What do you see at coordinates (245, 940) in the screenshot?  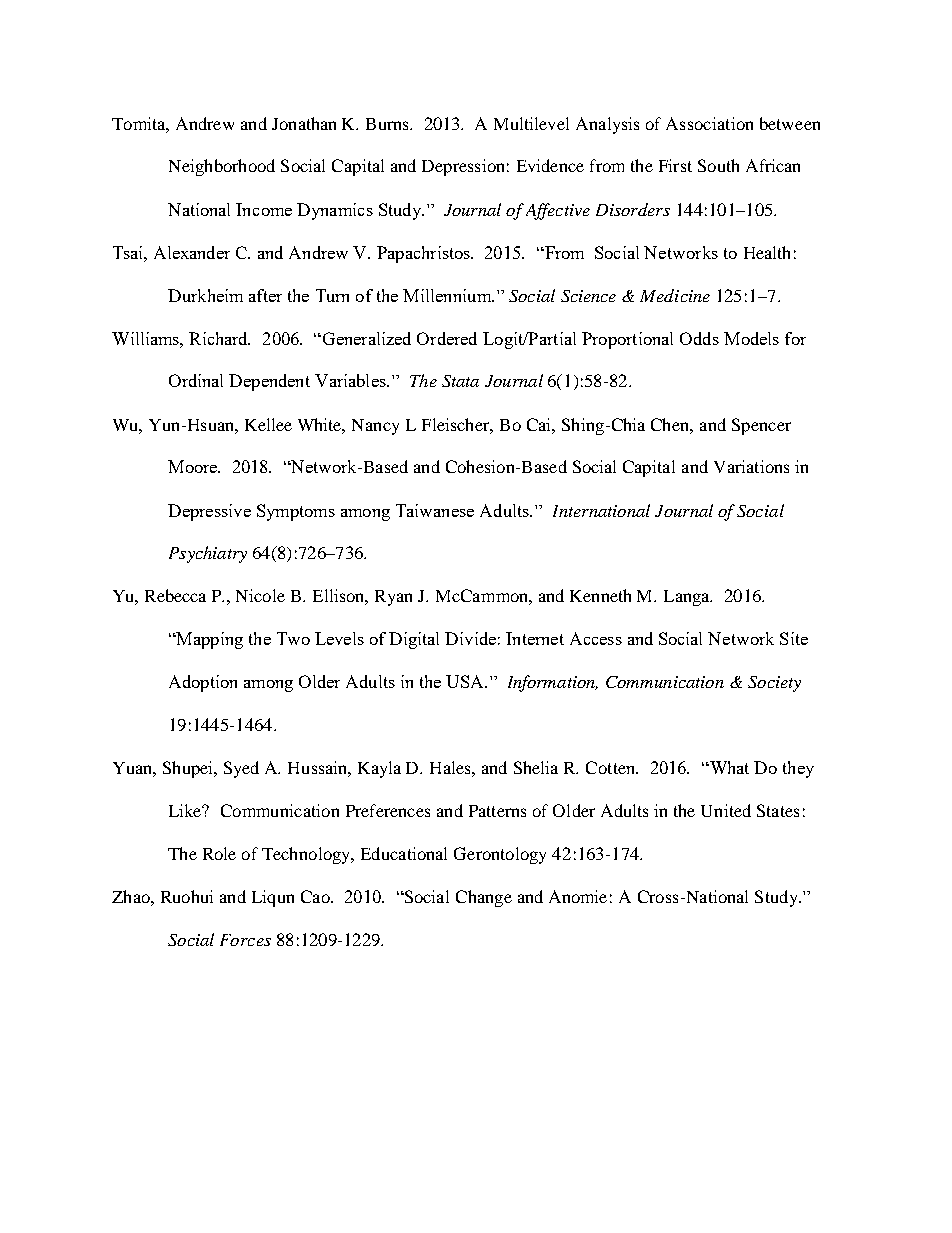 I see `Forces` at bounding box center [245, 940].
